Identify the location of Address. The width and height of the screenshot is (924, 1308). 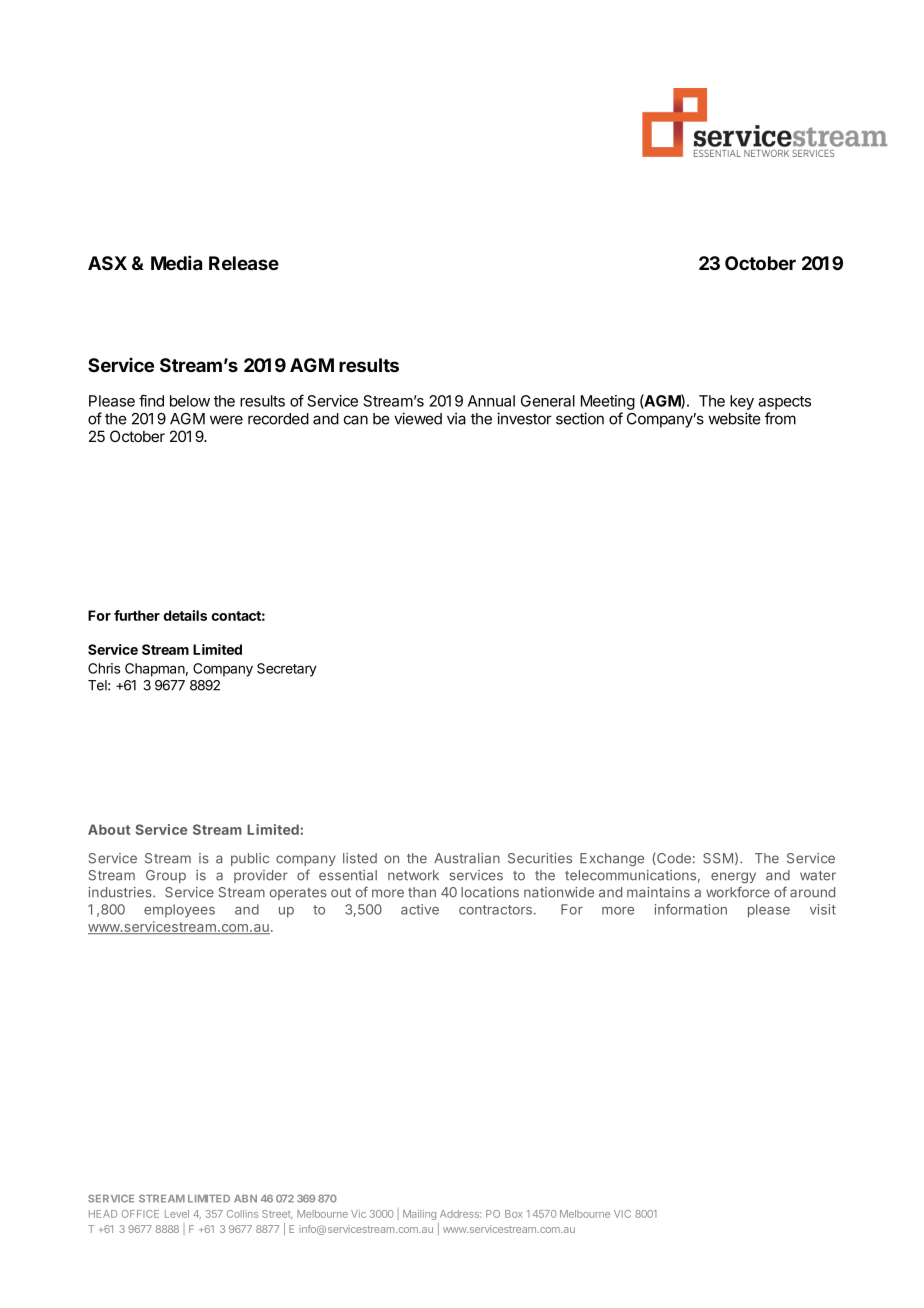
(460, 1214).
